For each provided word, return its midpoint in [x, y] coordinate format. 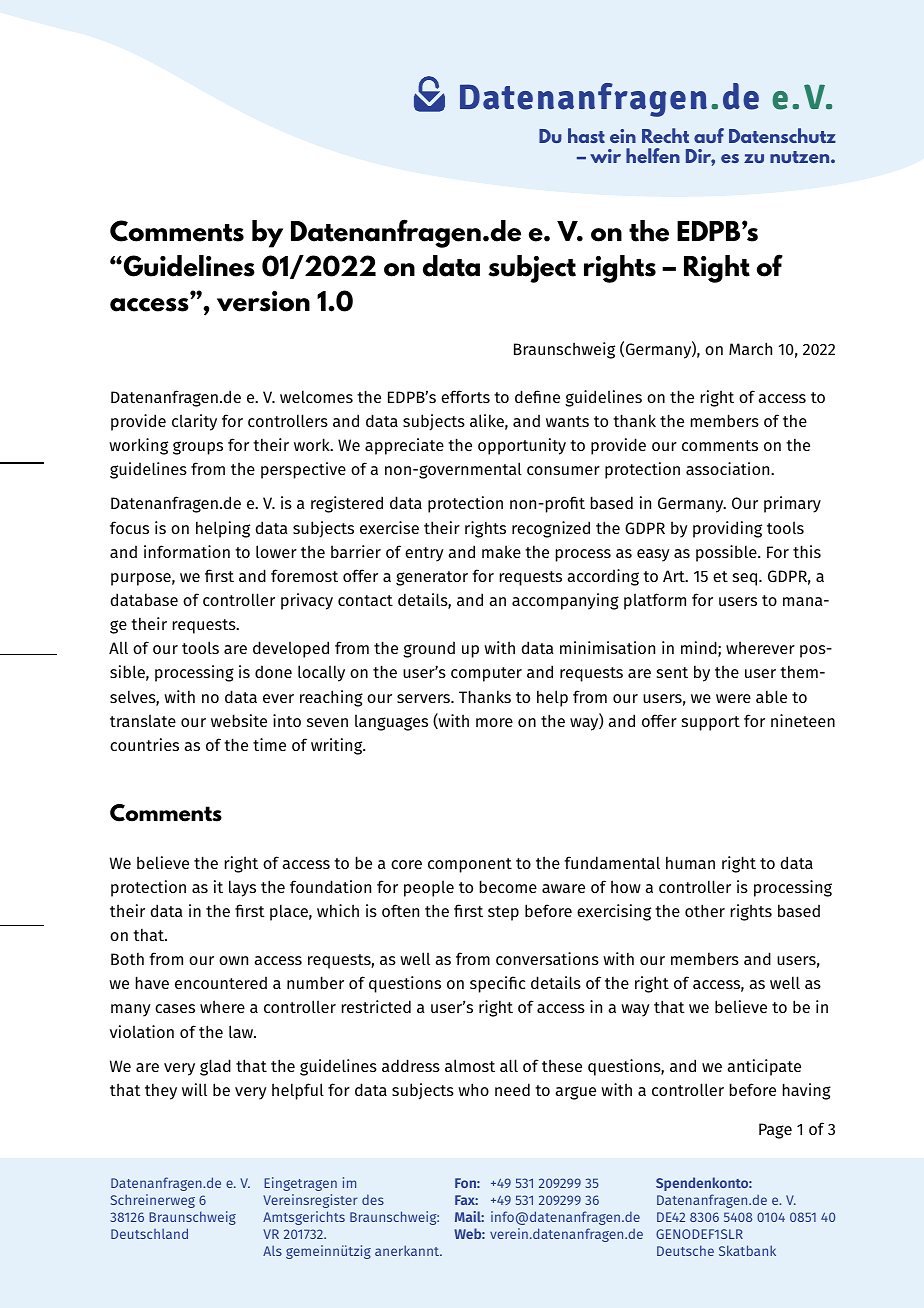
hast [586, 135]
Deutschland [149, 1233]
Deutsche [685, 1250]
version [263, 301]
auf [709, 135]
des [373, 1199]
